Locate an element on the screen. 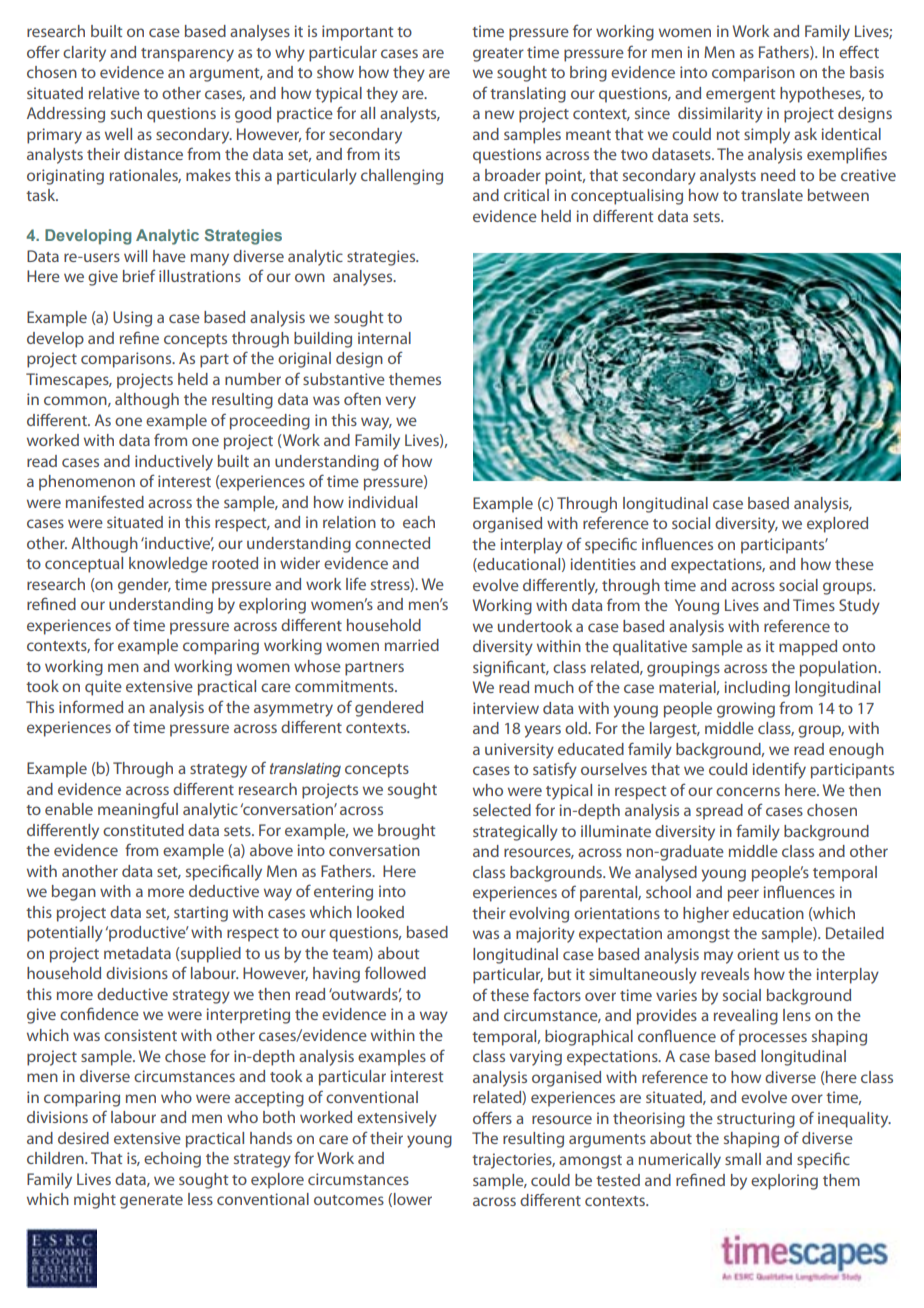 The height and width of the screenshot is (1308, 924). greater is located at coordinates (498, 55).
